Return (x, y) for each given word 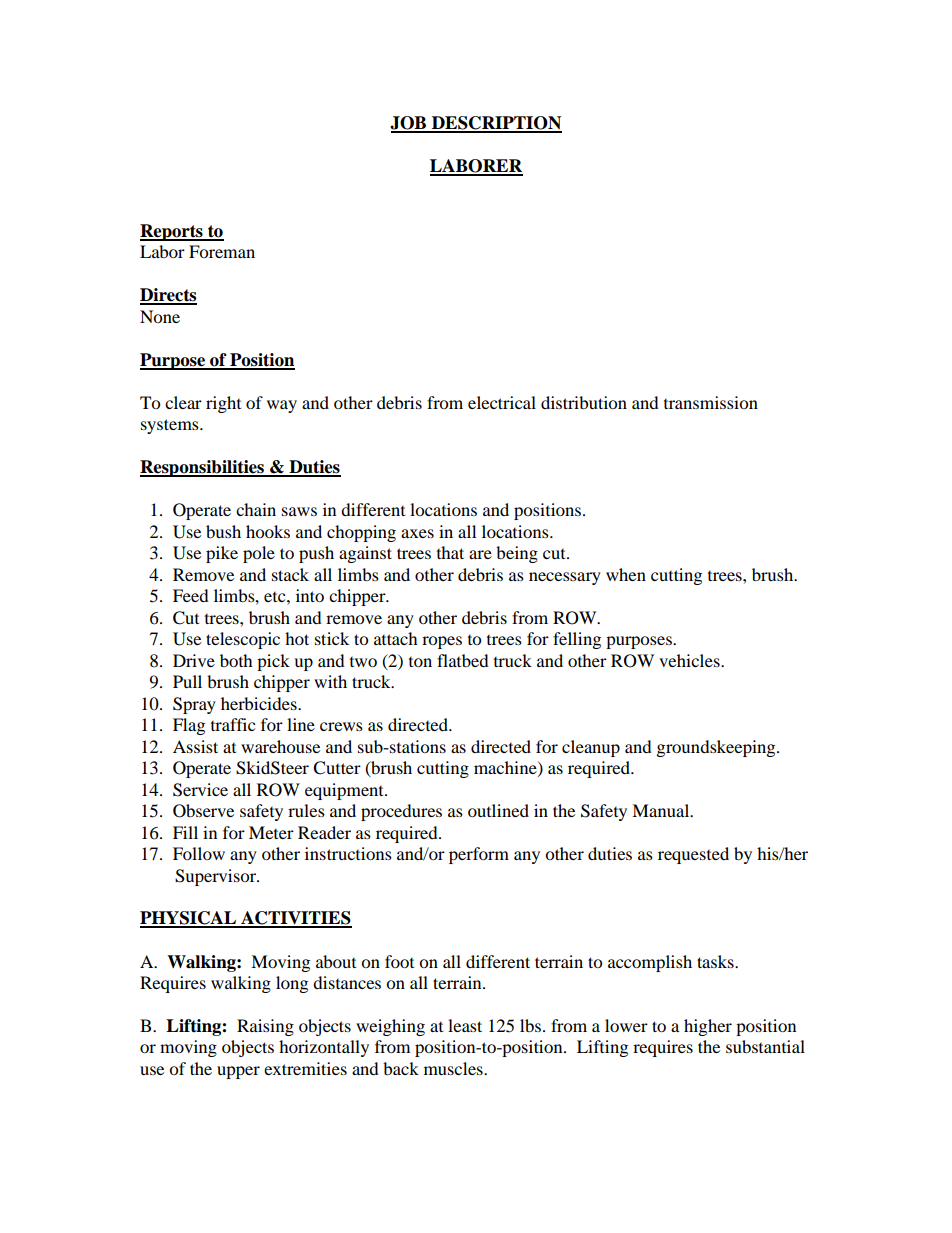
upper (238, 1072)
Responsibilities (203, 468)
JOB (409, 124)
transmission (711, 402)
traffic (233, 724)
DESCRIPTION (496, 124)
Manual (662, 810)
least (465, 1025)
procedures (401, 812)
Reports (172, 232)
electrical (502, 402)
